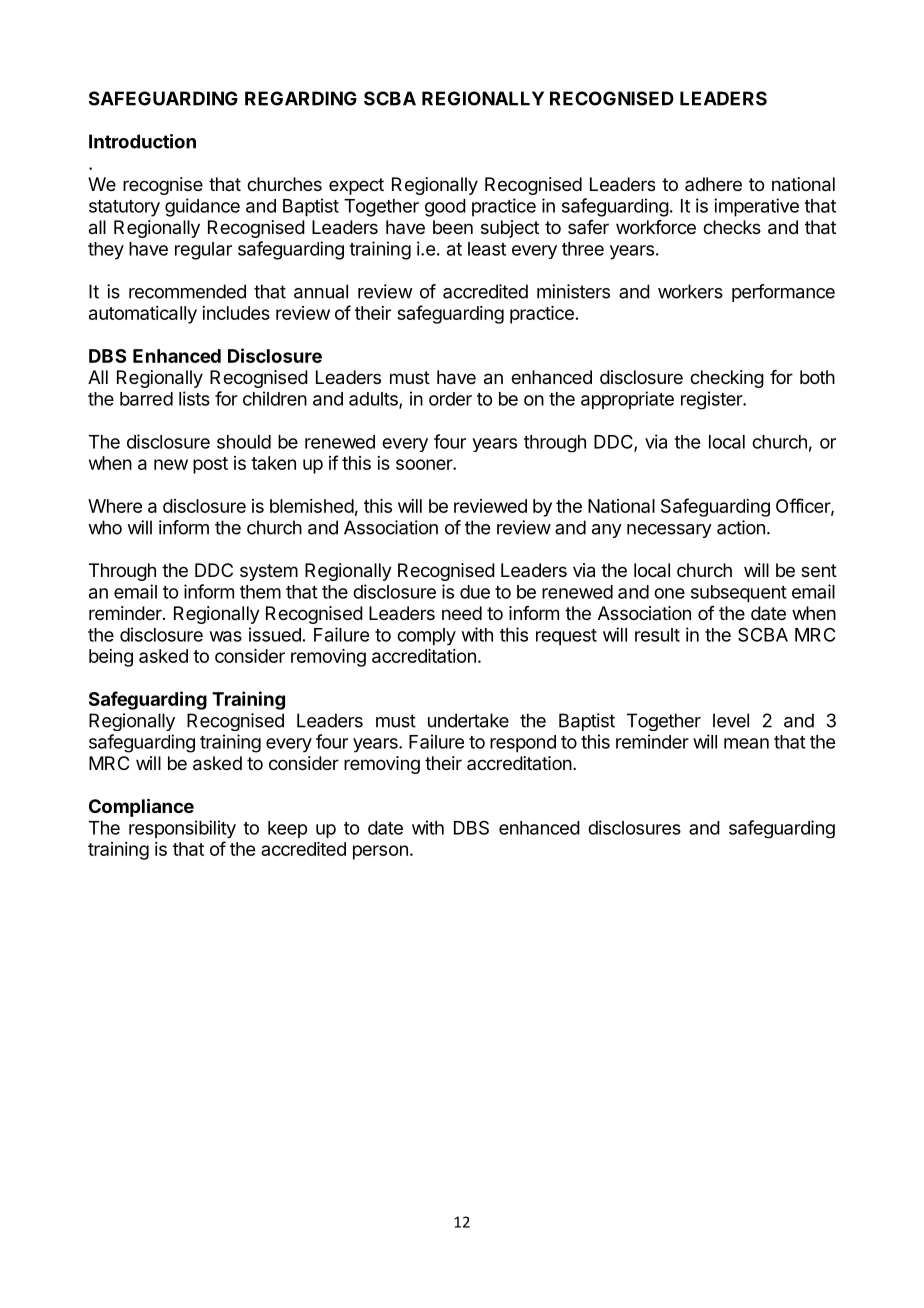 Image resolution: width=924 pixels, height=1308 pixels. Describe the element at coordinates (713, 184) in the screenshot. I see `adhere` at that location.
